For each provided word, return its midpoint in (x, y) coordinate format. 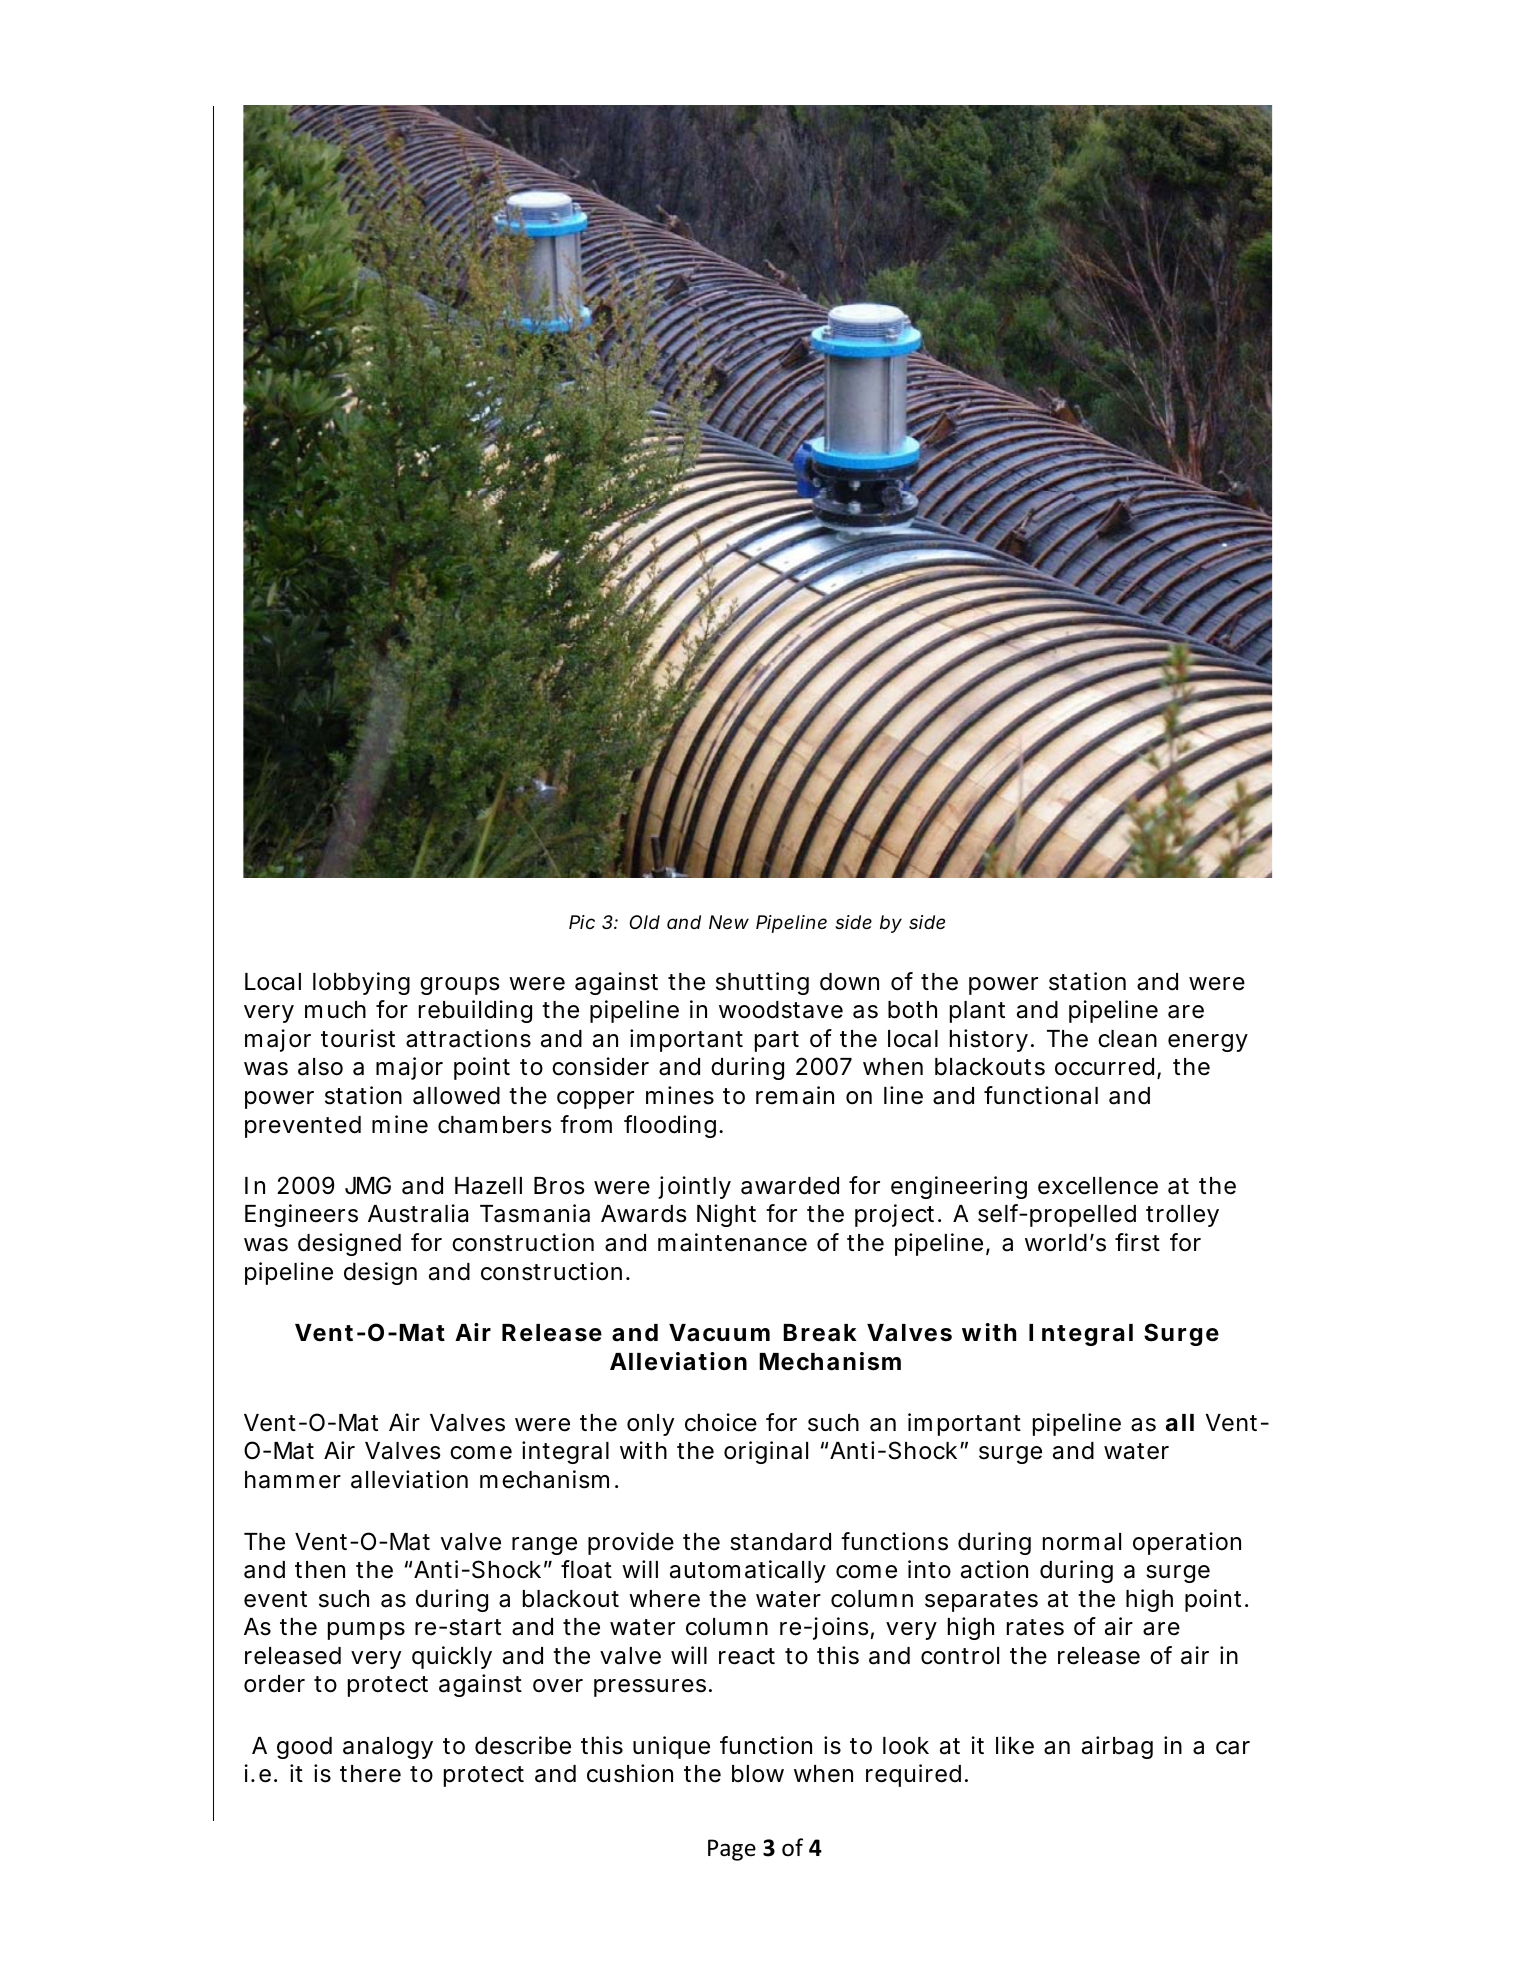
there (370, 1774)
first (1137, 1242)
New (729, 922)
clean (1127, 1039)
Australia (418, 1213)
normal (1082, 1542)
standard (780, 1542)
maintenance (732, 1242)
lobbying (361, 983)
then (320, 1570)
